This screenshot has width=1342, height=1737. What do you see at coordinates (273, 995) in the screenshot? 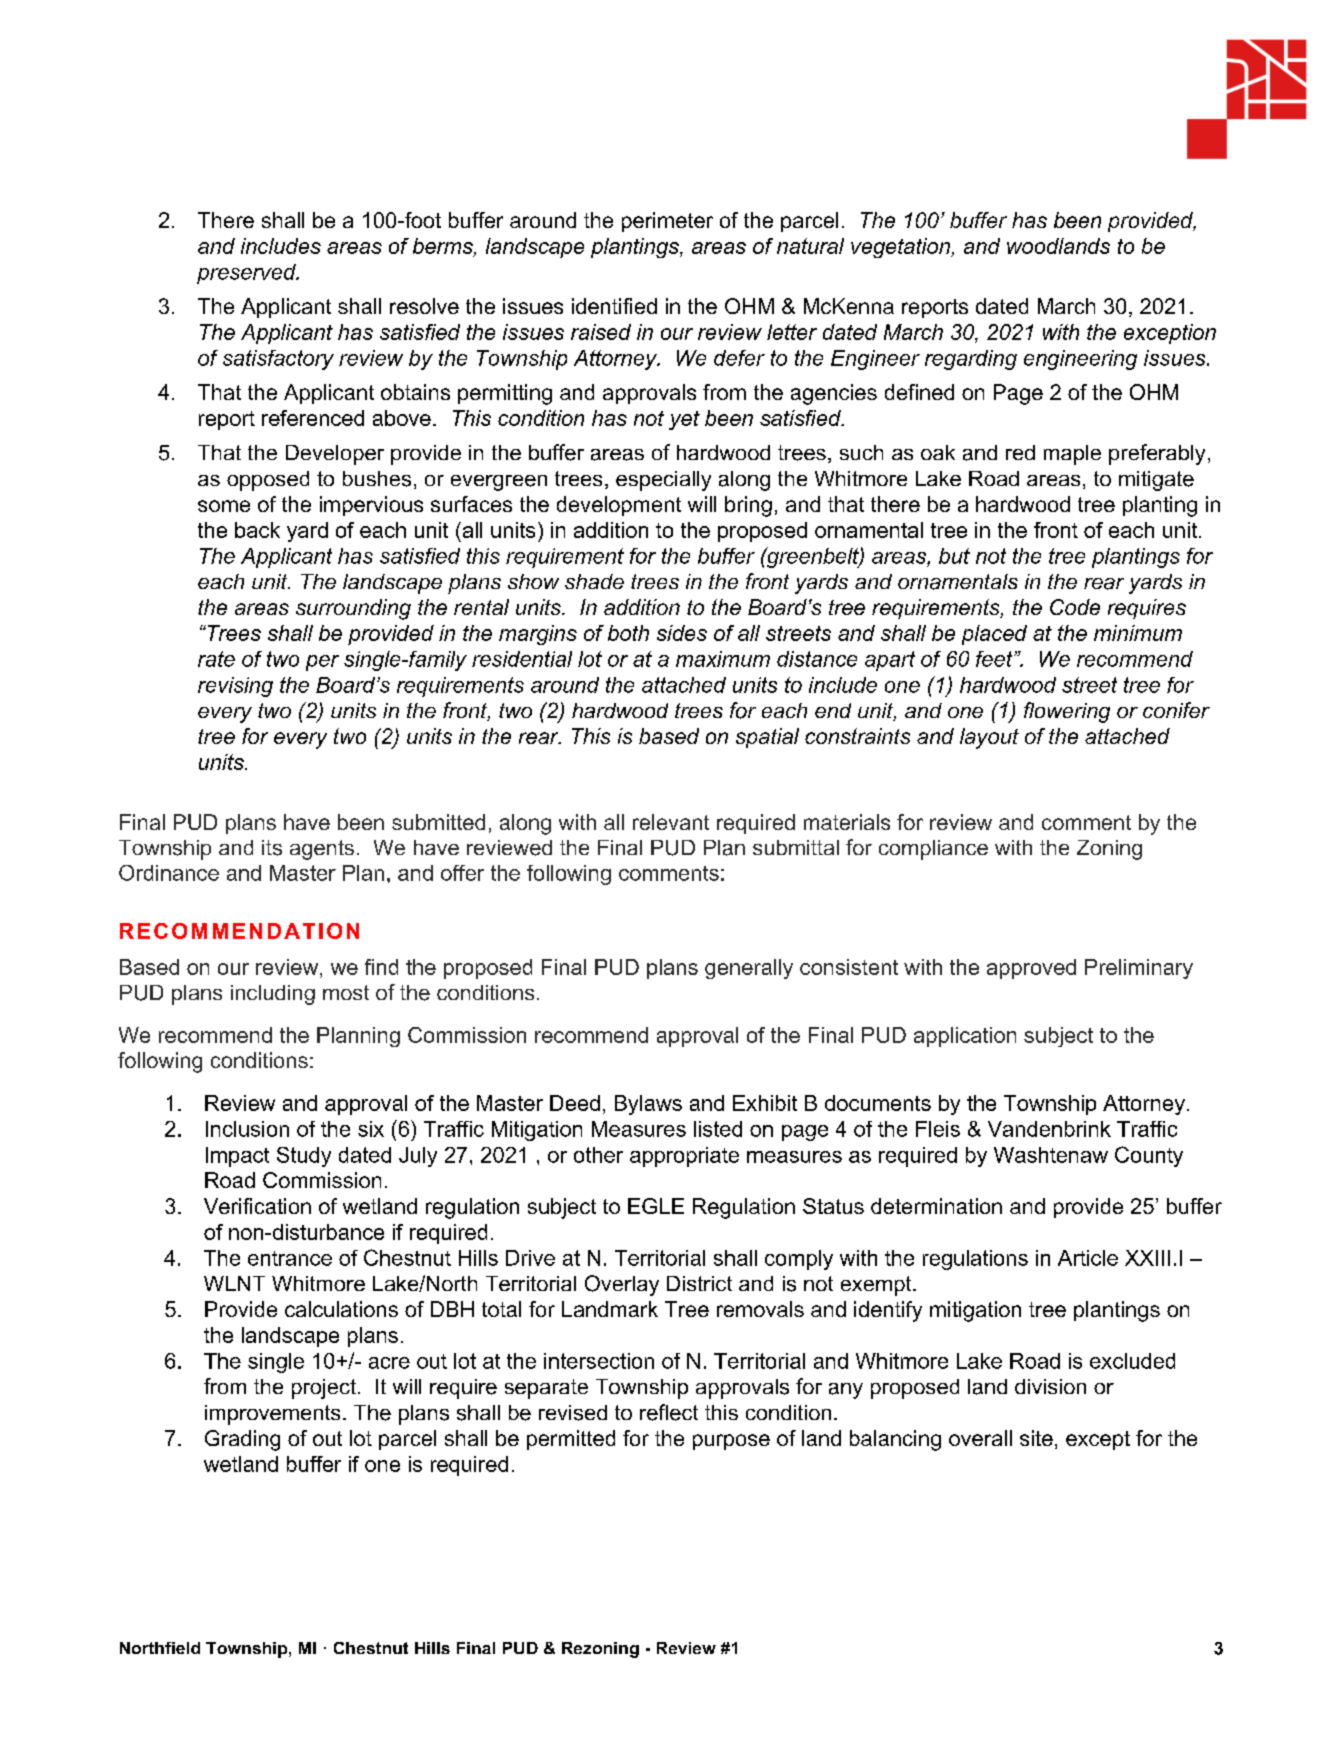
I see `including` at bounding box center [273, 995].
